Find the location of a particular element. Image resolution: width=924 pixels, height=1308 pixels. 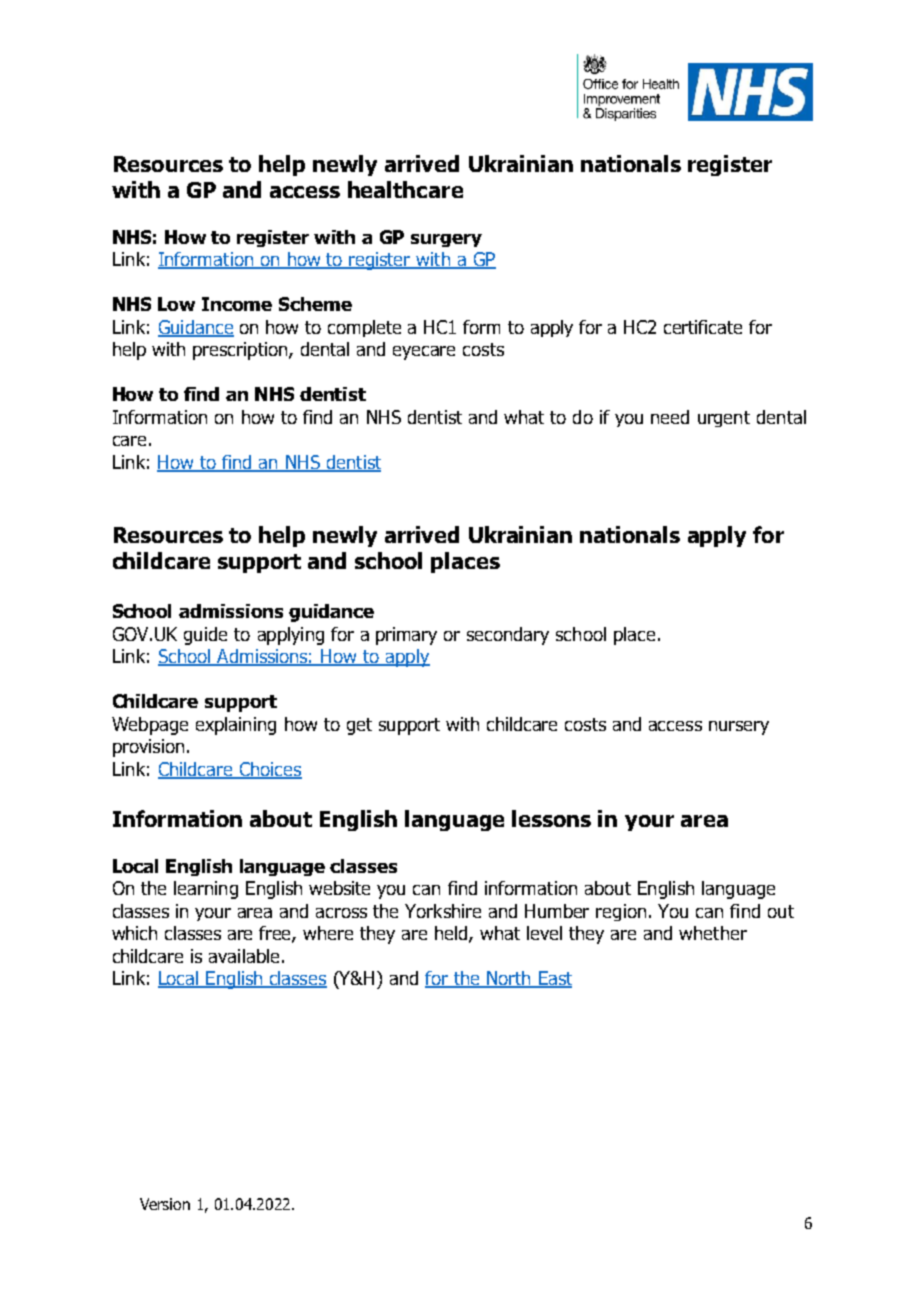

get is located at coordinates (359, 726).
